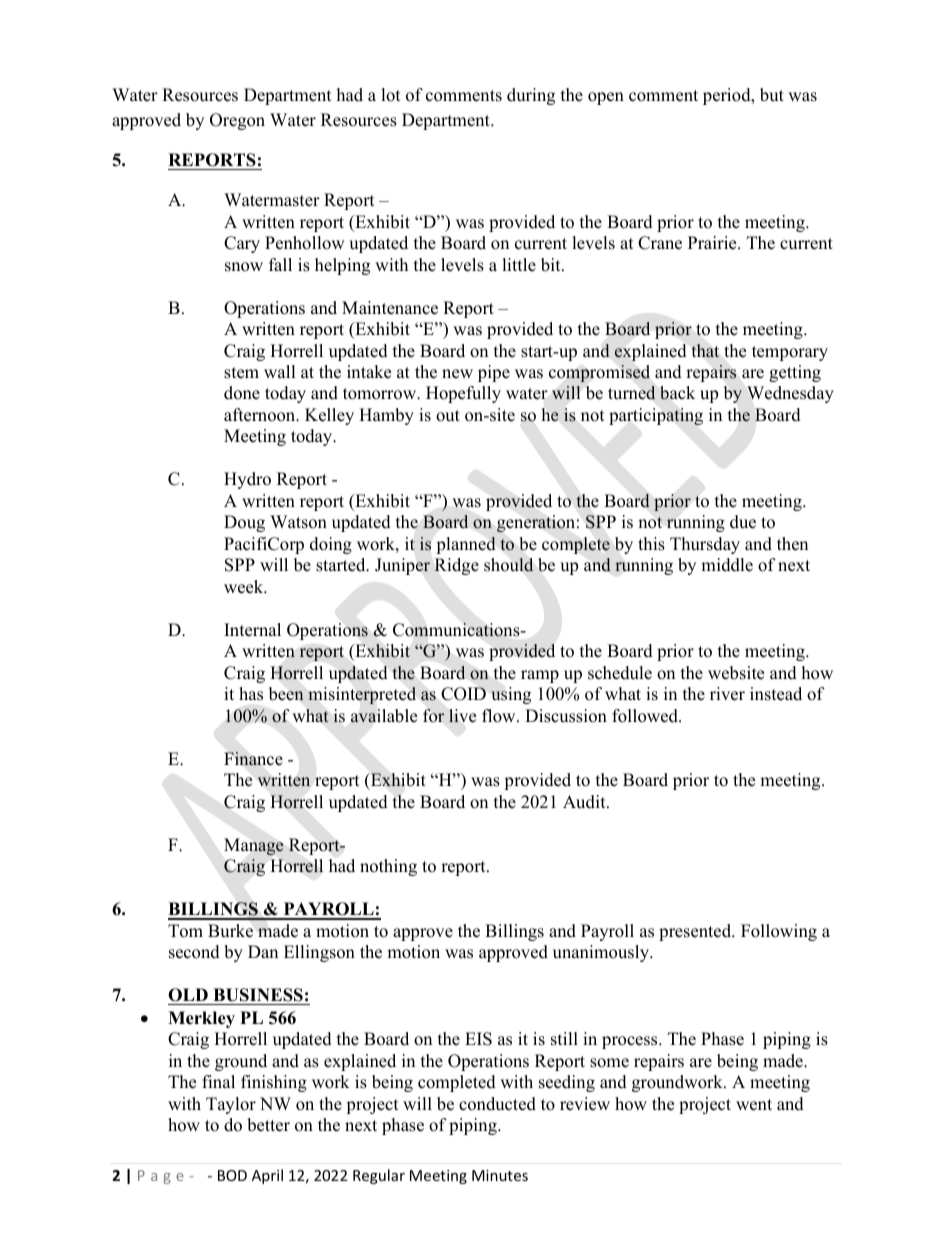  I want to click on Hydro, so click(247, 480).
